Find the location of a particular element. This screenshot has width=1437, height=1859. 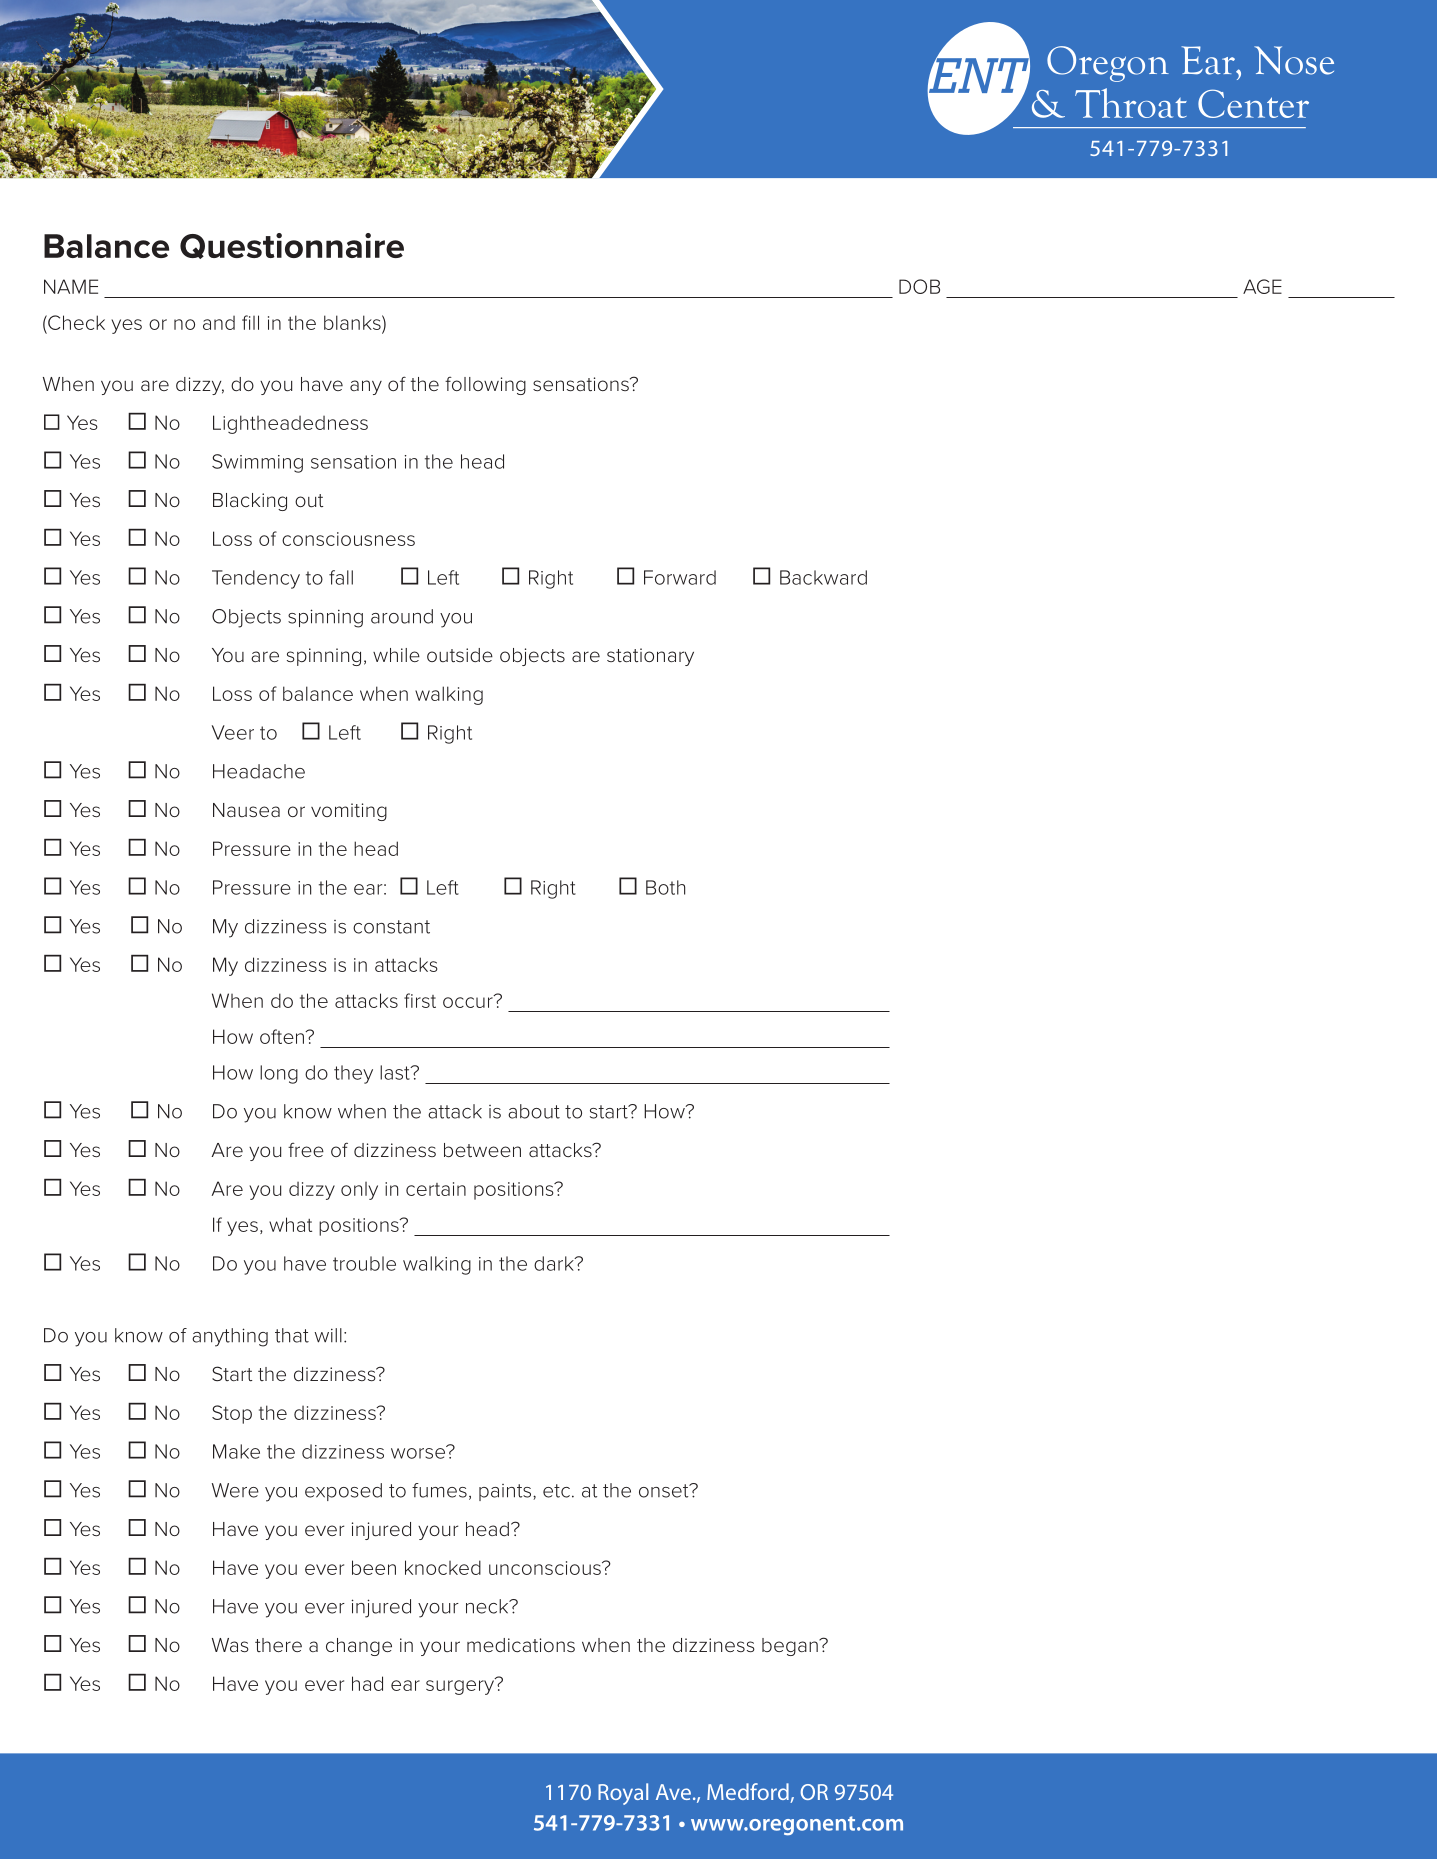

stationary is located at coordinates (650, 657).
